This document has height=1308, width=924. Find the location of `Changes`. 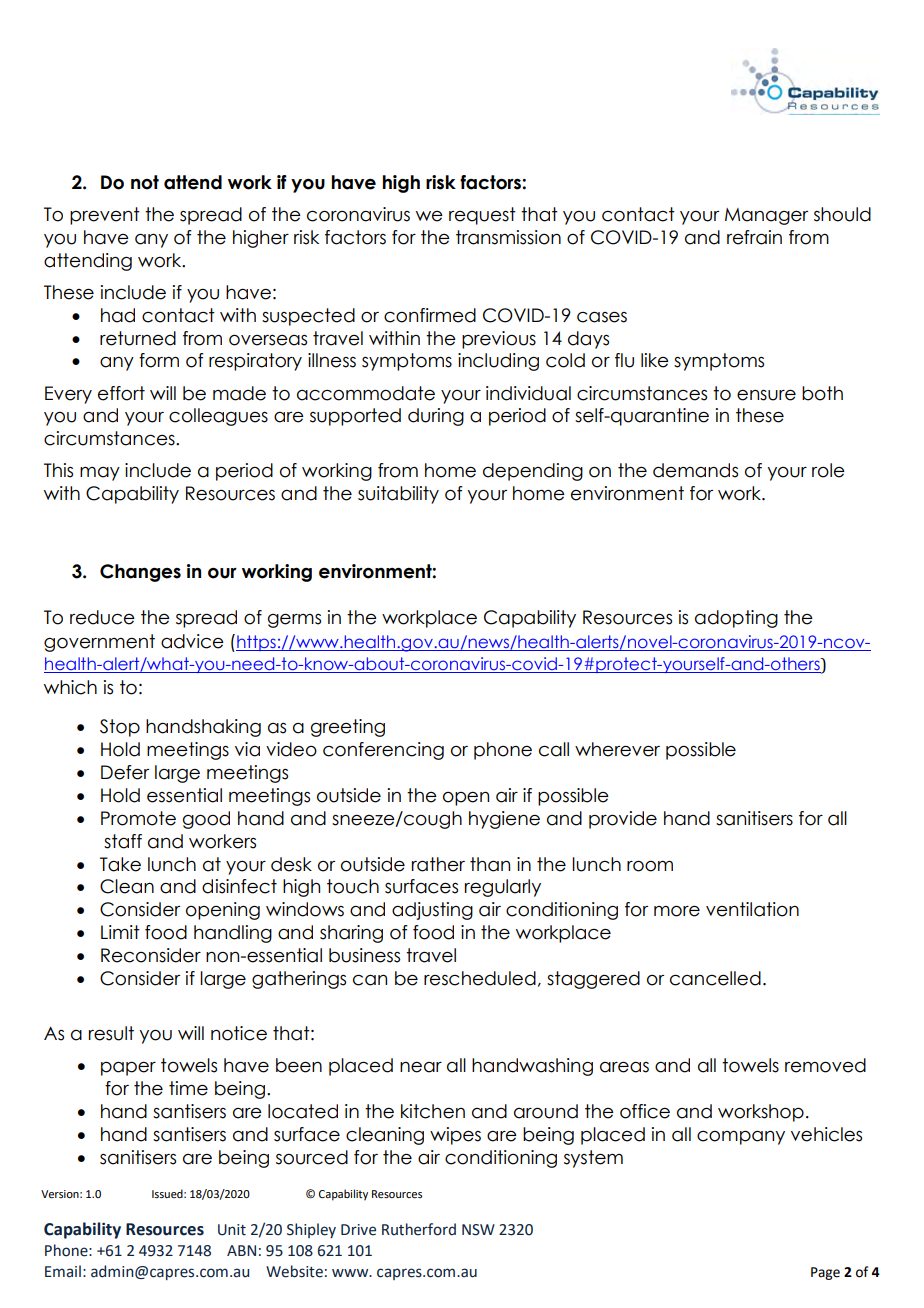

Changes is located at coordinates (140, 573).
